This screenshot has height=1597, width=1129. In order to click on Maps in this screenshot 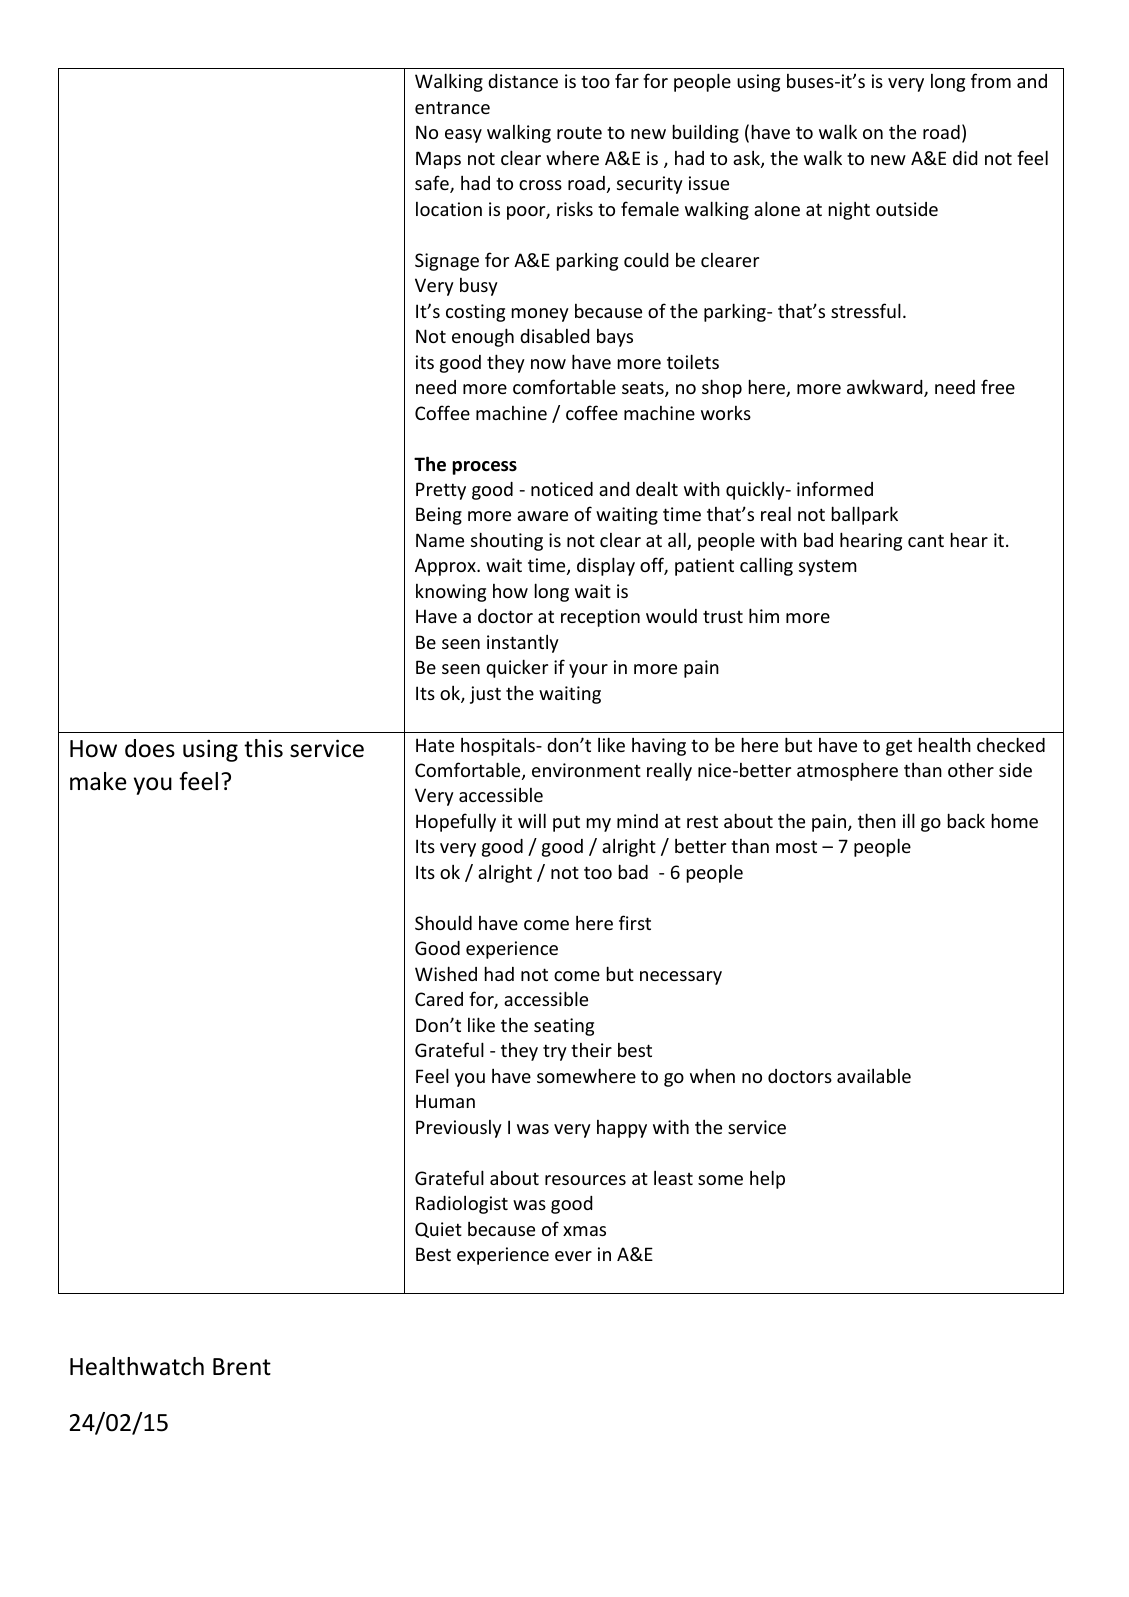, I will do `click(438, 160)`.
